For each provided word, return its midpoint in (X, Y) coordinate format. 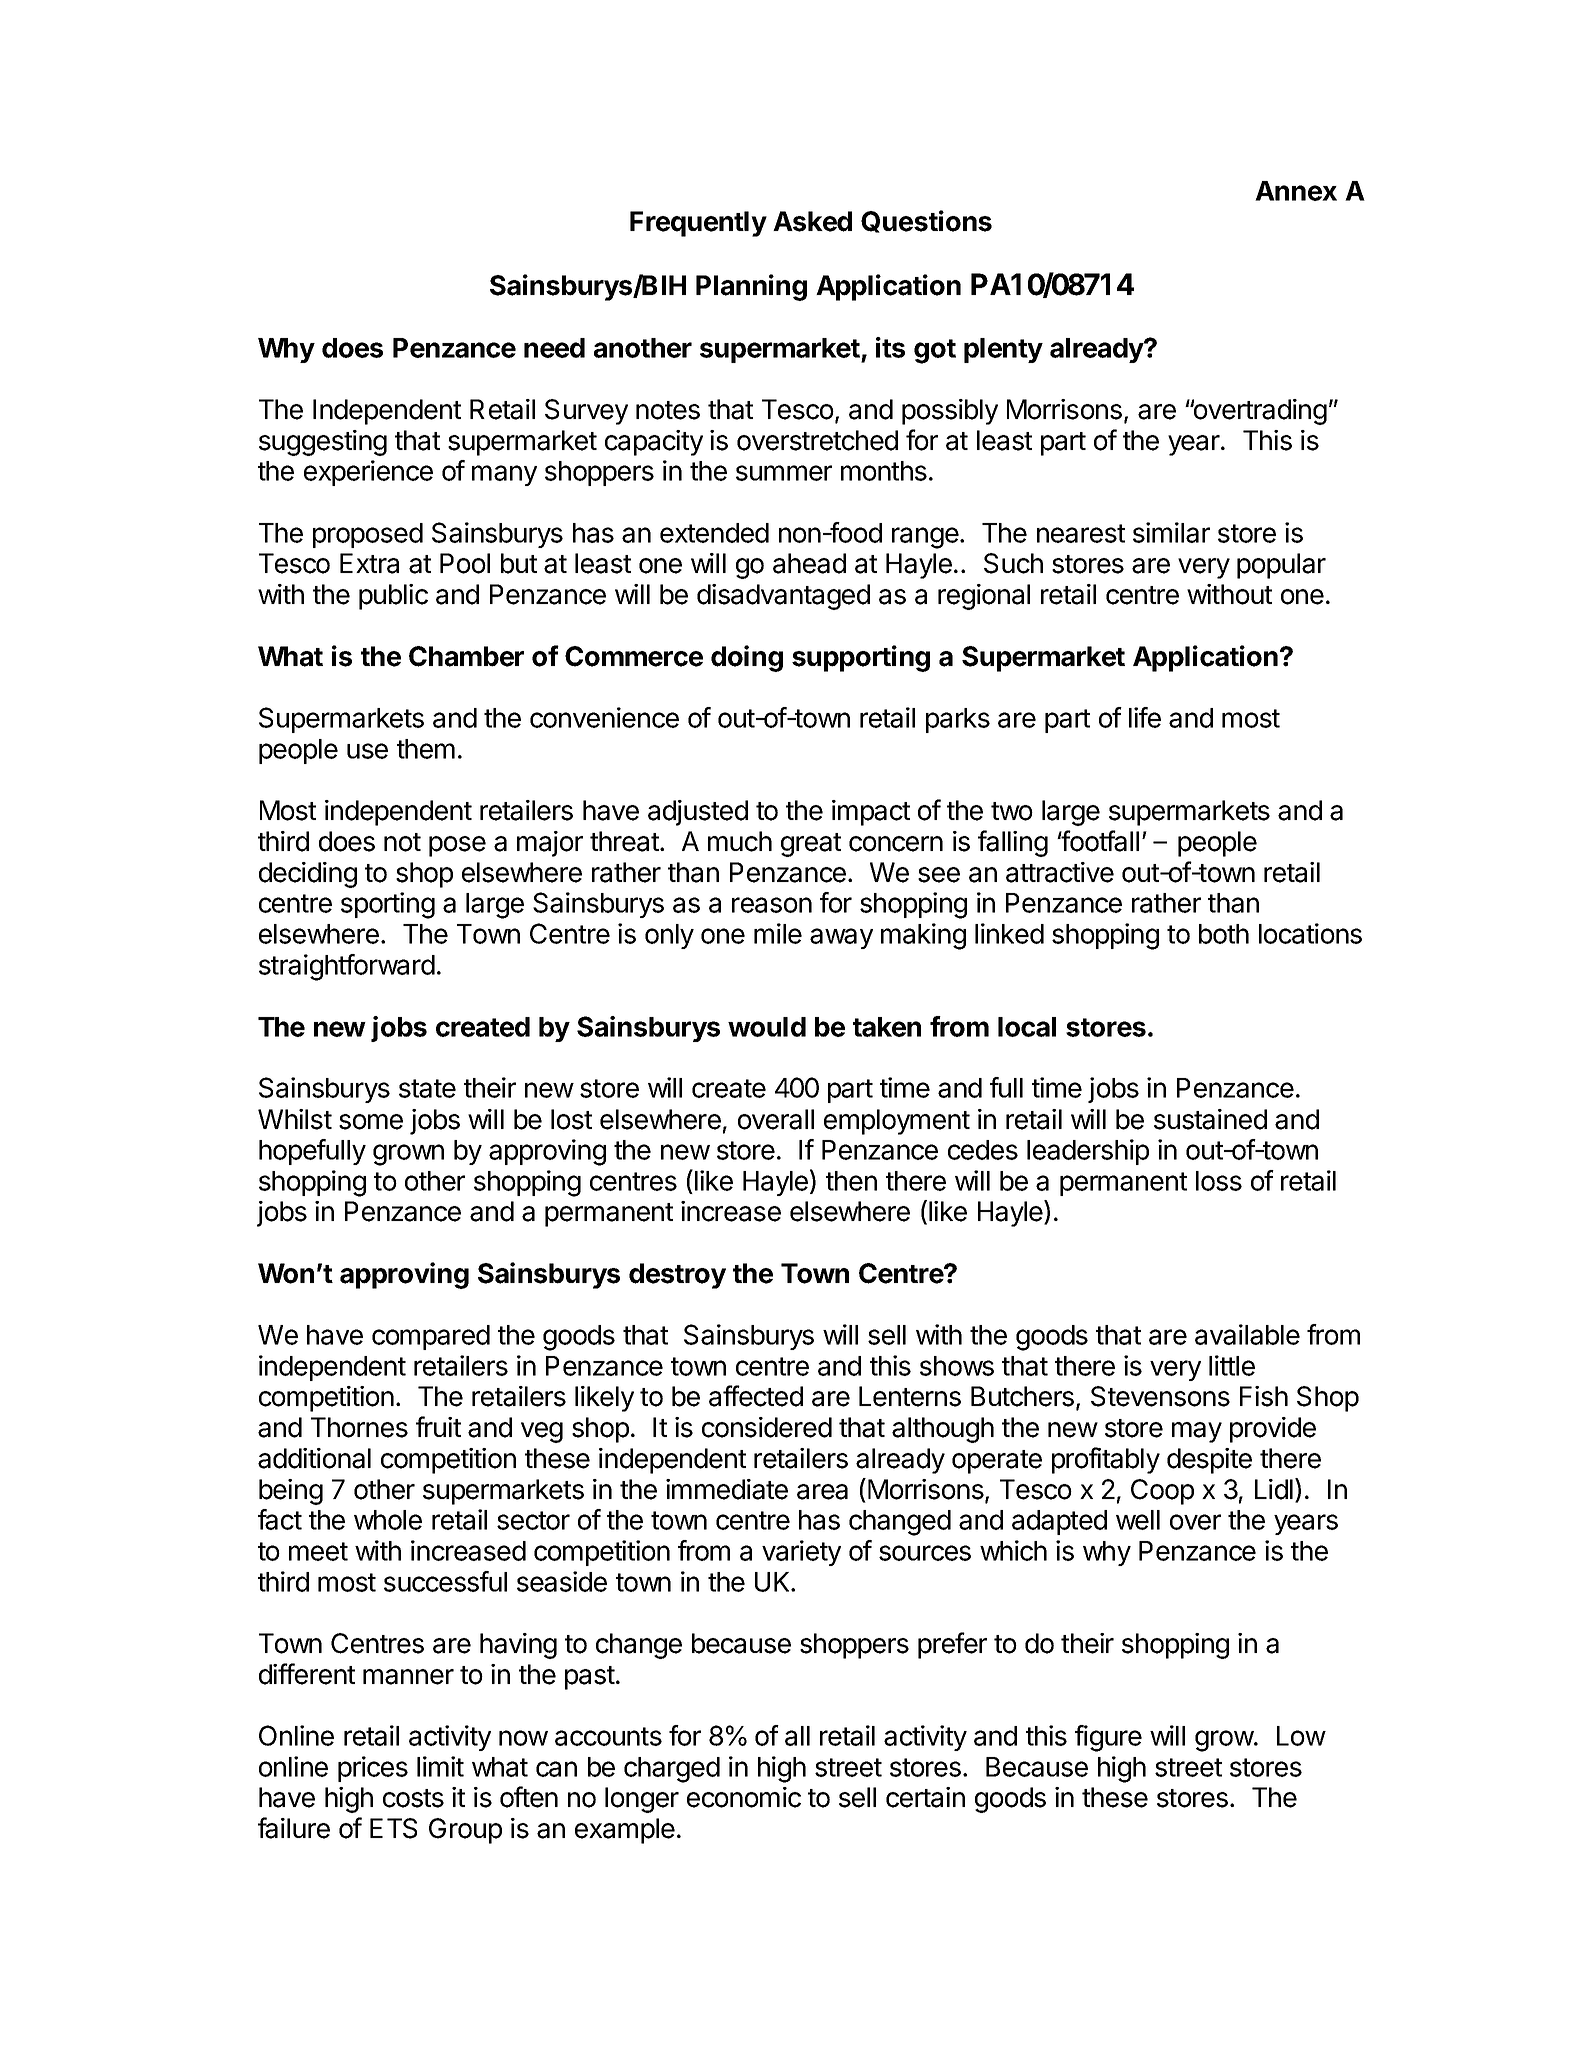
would (767, 1027)
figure (1108, 1738)
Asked (812, 221)
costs (413, 1798)
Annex (1296, 191)
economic (744, 1797)
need (554, 348)
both (1224, 934)
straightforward (347, 967)
